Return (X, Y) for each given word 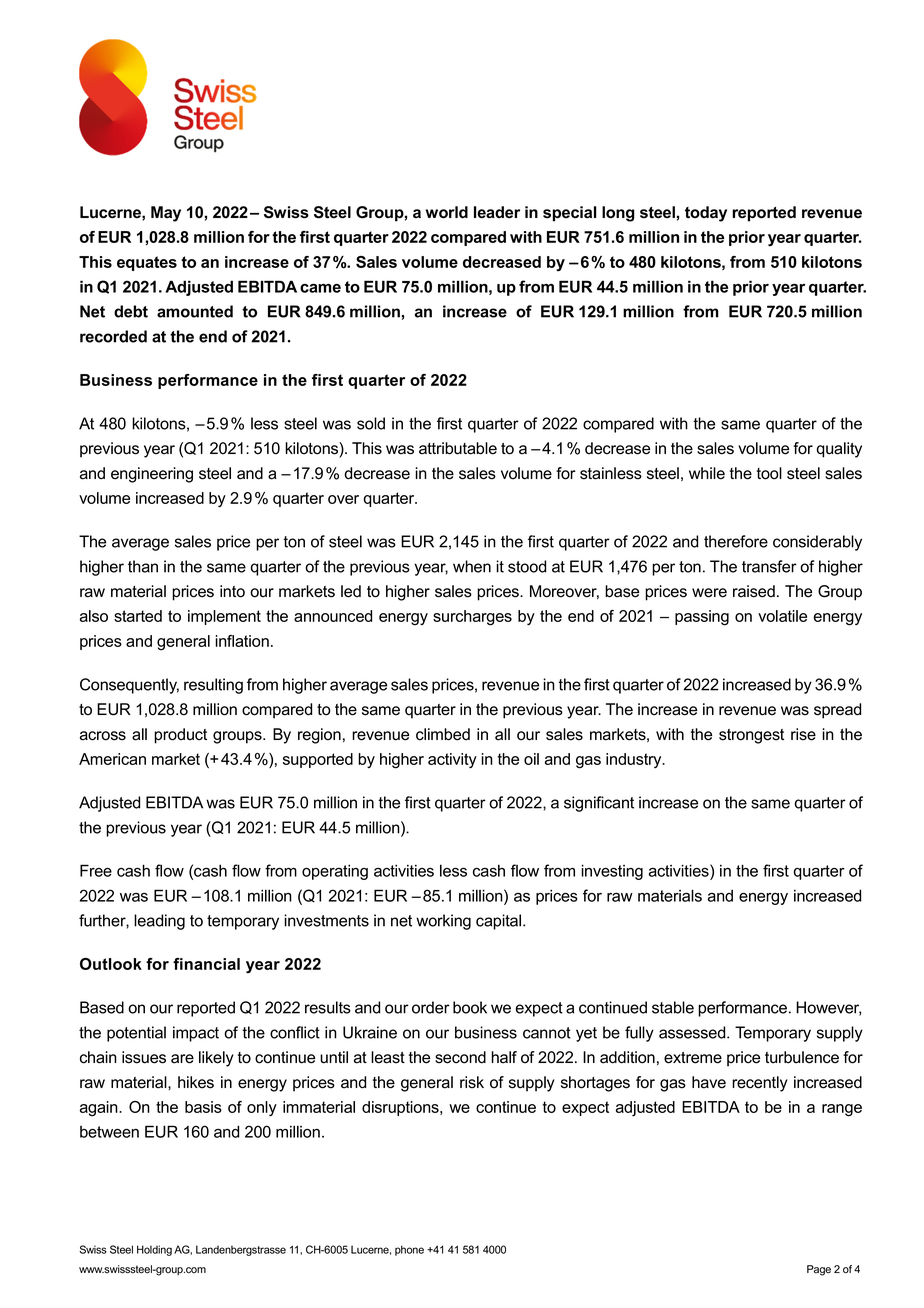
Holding (154, 1250)
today (706, 214)
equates (147, 263)
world (447, 212)
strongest (751, 736)
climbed (443, 734)
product (180, 736)
